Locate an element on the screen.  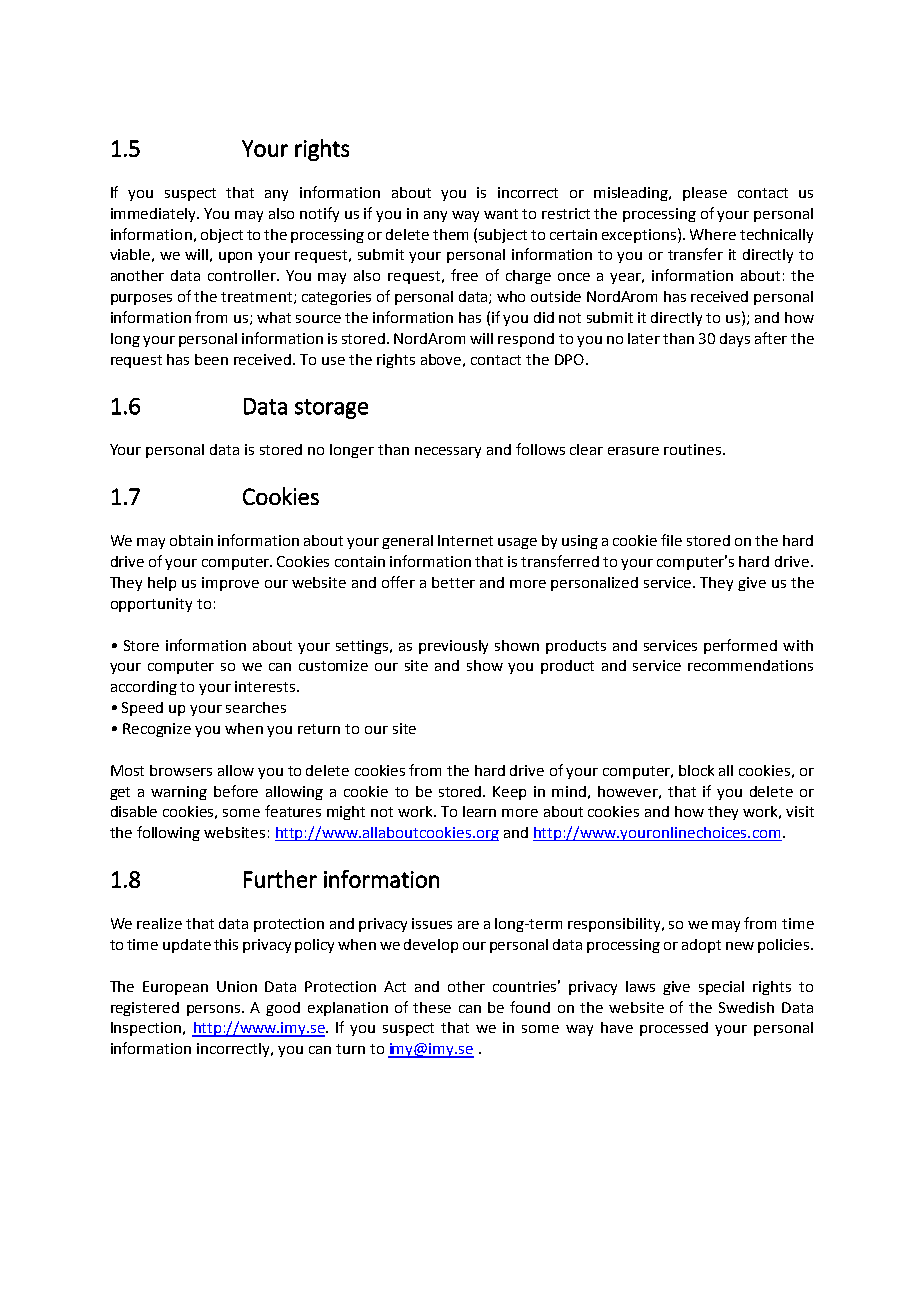
performed is located at coordinates (740, 646).
